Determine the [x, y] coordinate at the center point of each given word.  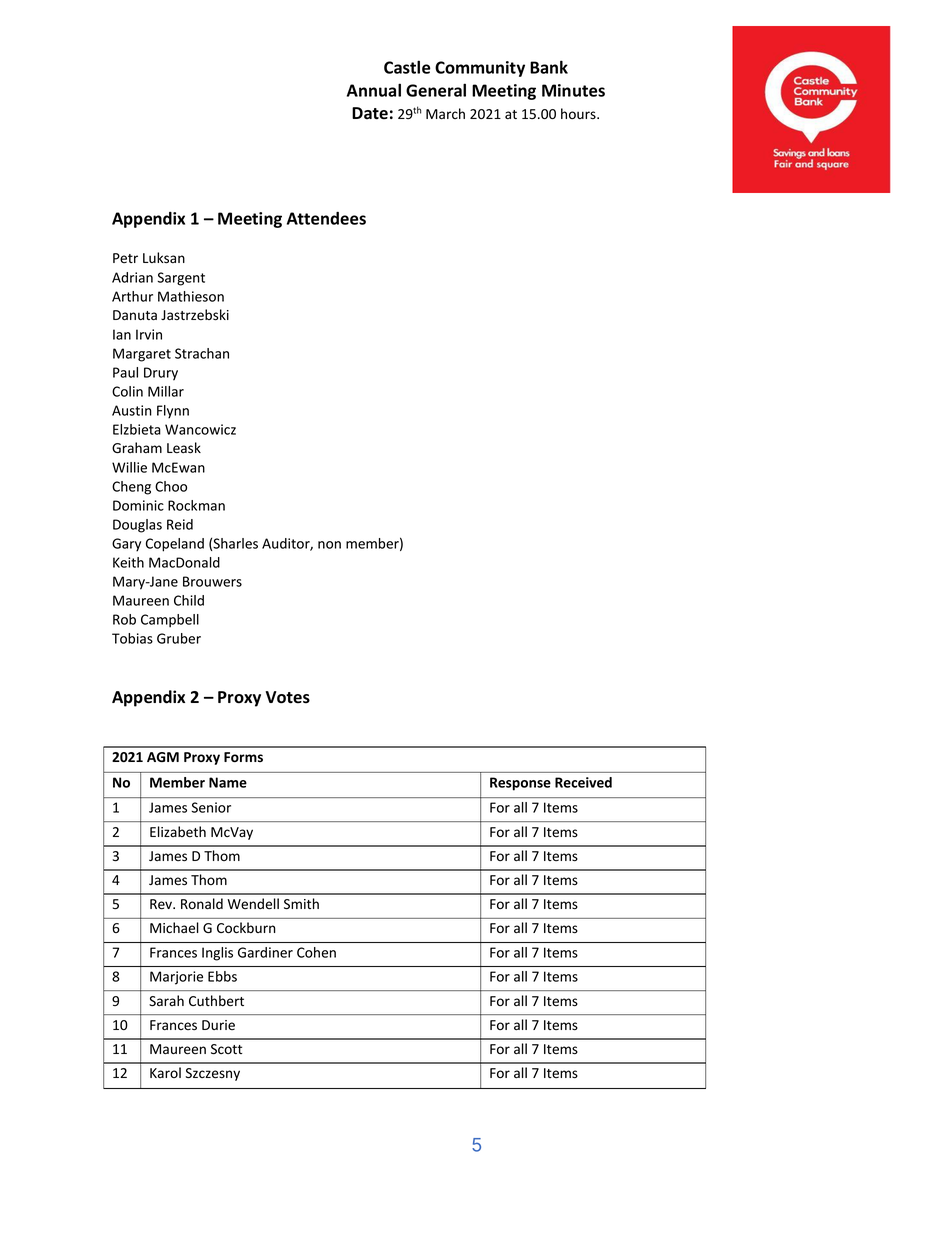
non [329, 545]
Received [583, 782]
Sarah [166, 1000]
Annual [374, 90]
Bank [549, 67]
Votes [287, 697]
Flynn [173, 412]
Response [520, 784]
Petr [125, 258]
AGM [163, 757]
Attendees [326, 218]
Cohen [316, 952]
